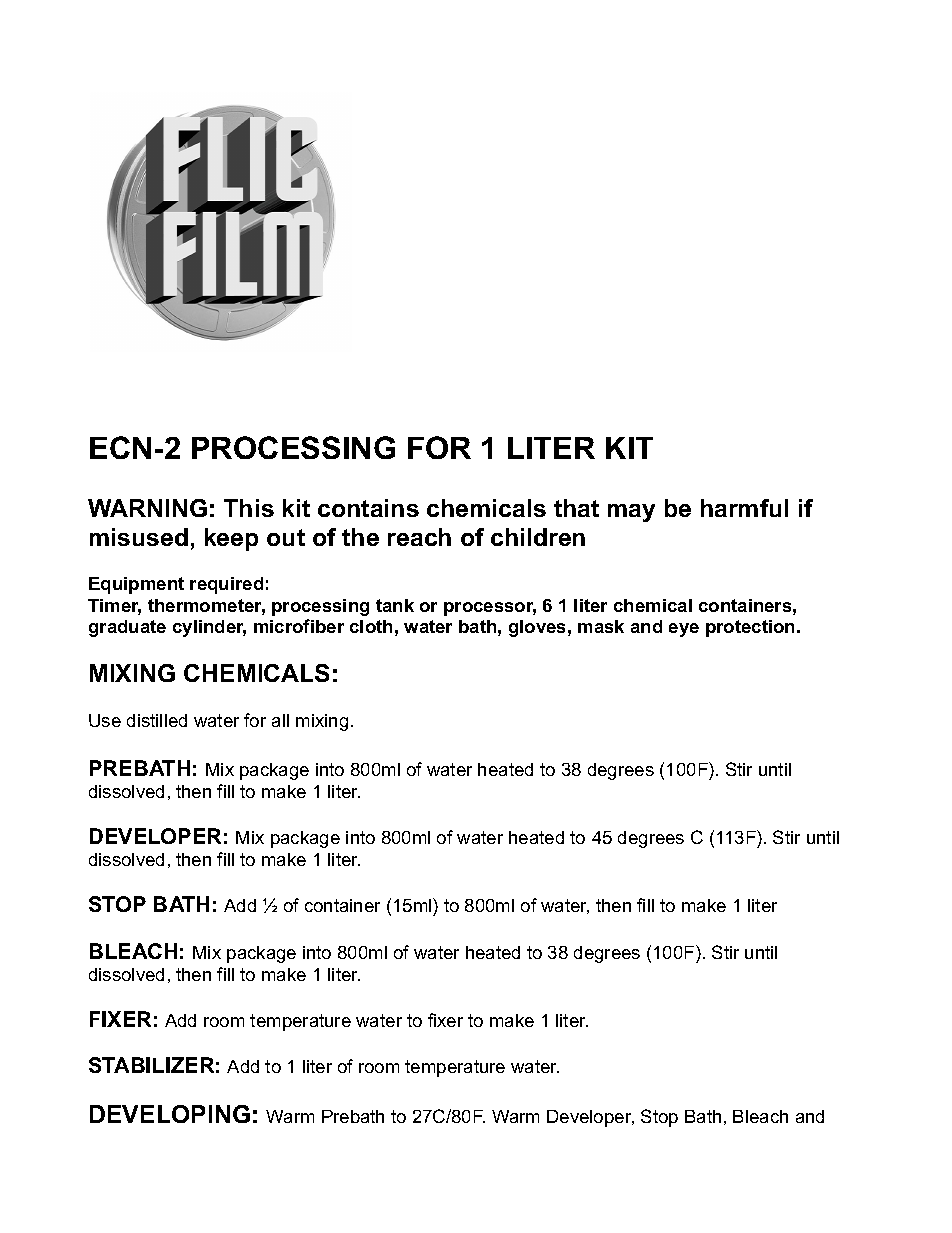 The width and height of the screenshot is (952, 1233). What do you see at coordinates (631, 513) in the screenshot?
I see `may` at bounding box center [631, 513].
